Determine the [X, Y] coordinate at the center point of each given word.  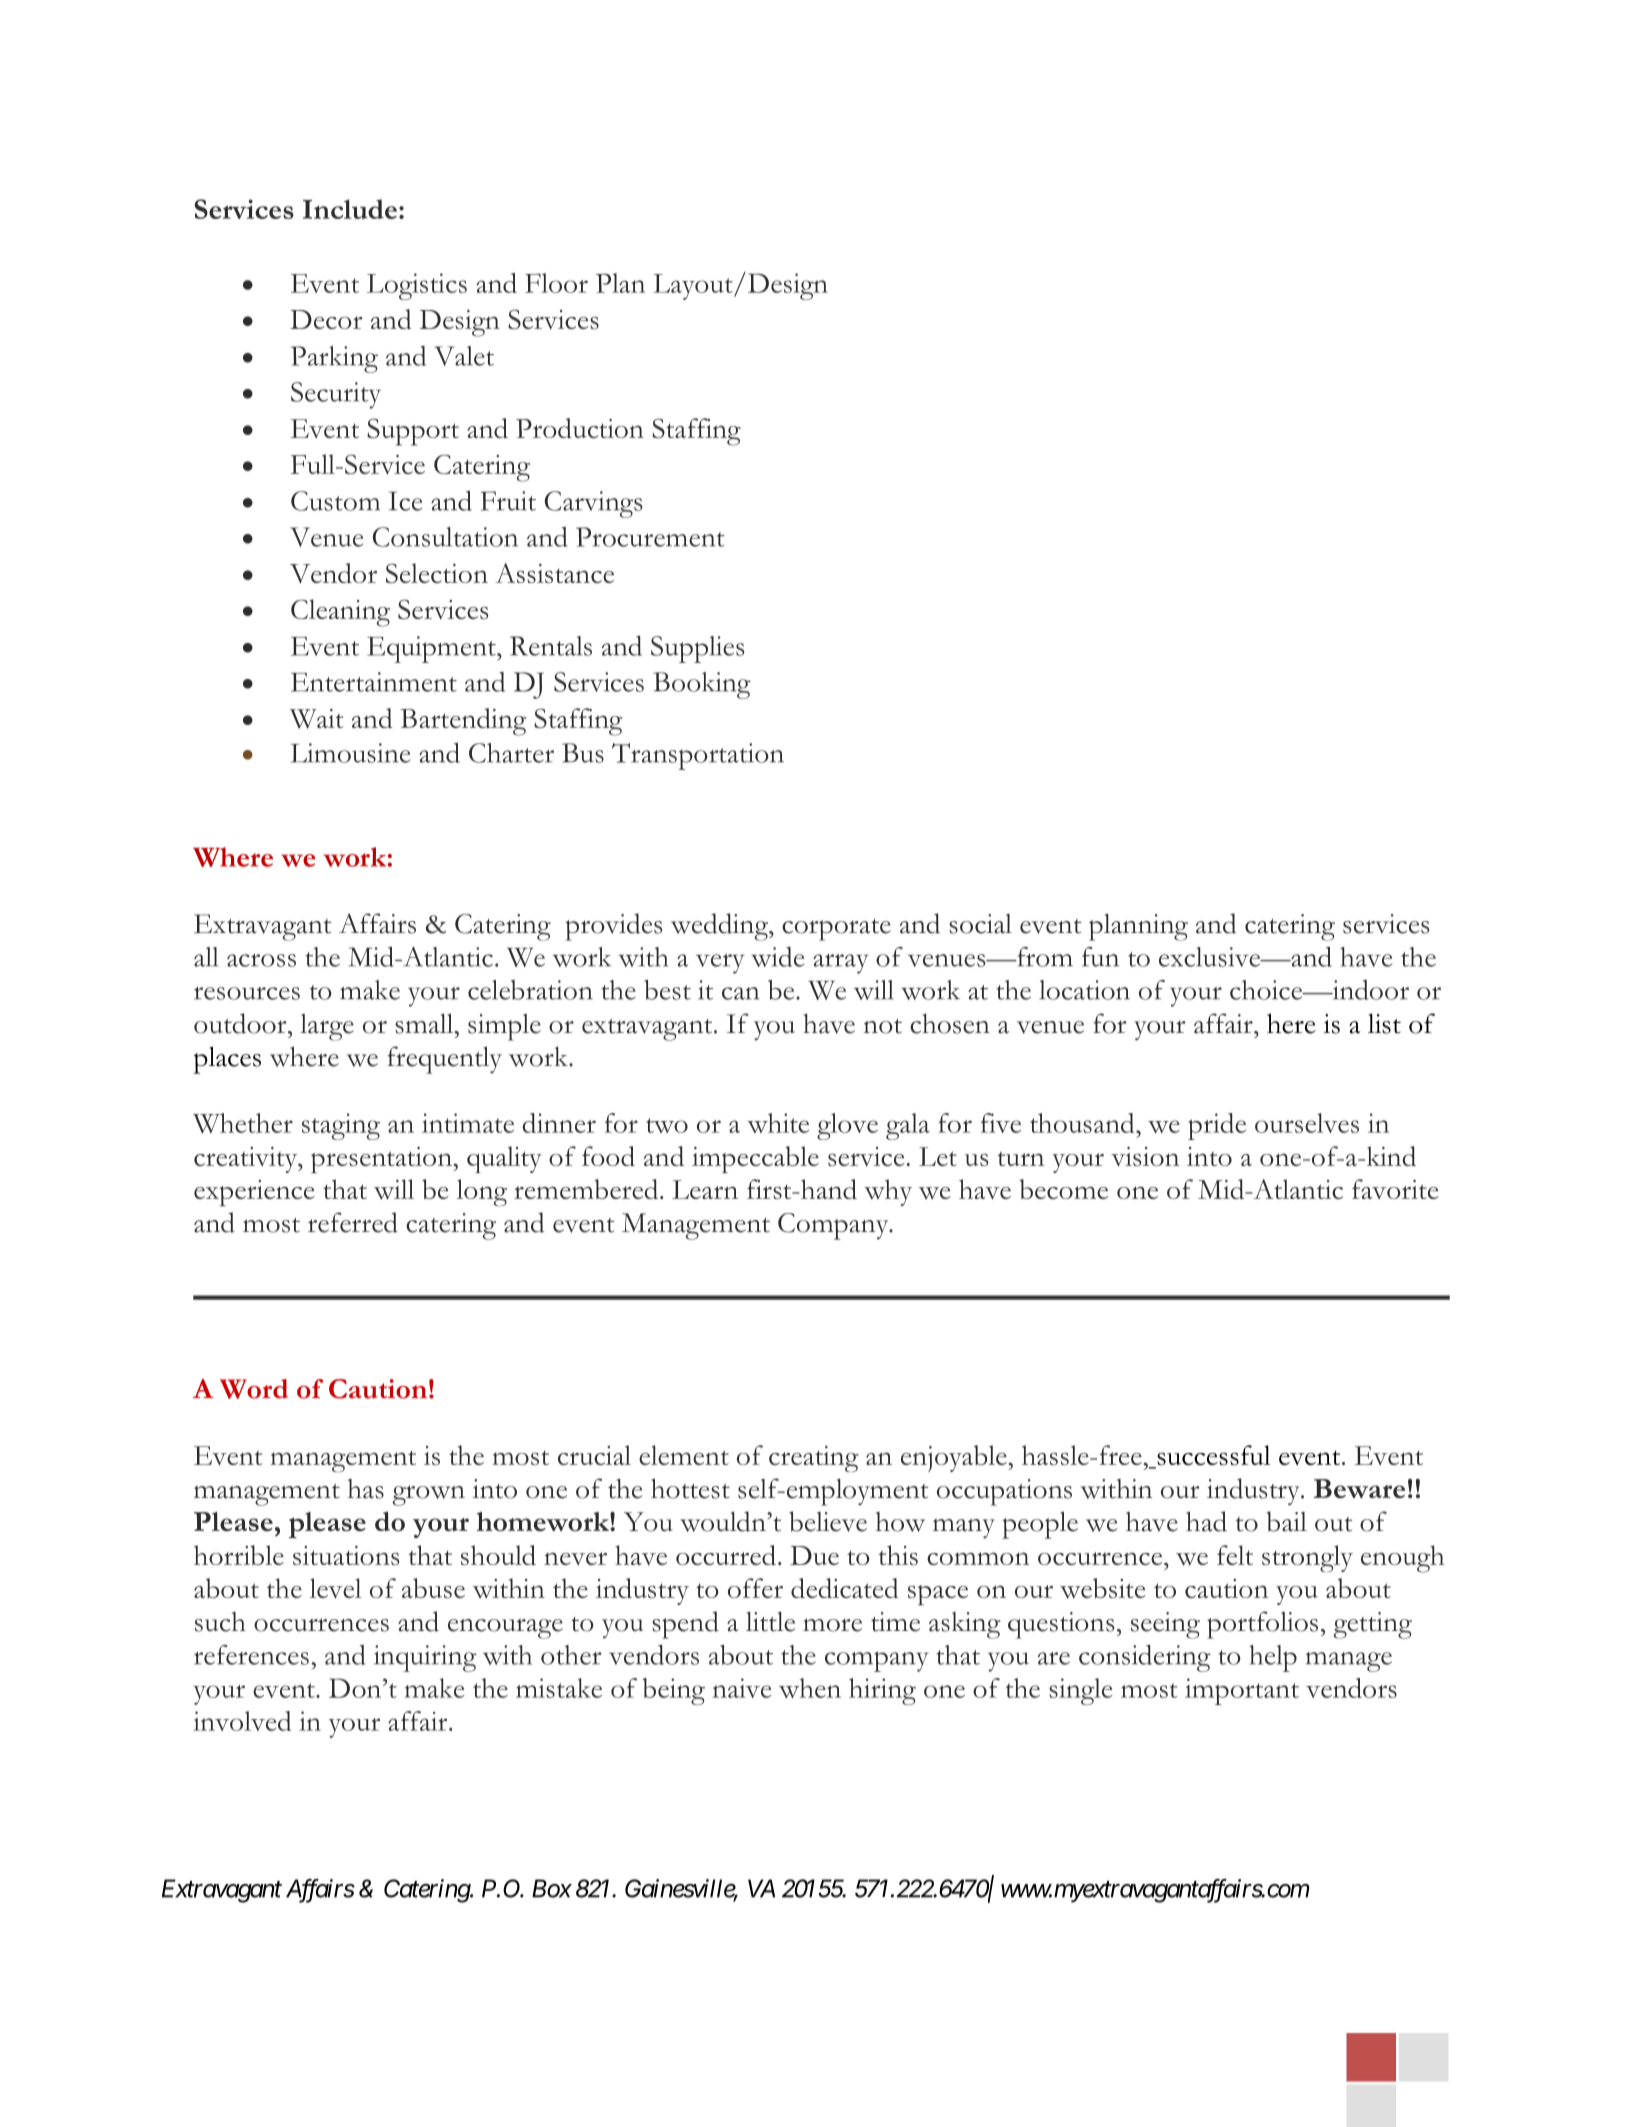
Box [552, 1888]
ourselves [1307, 1123]
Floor [556, 283]
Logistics [417, 286]
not [882, 1026]
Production [580, 428]
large [327, 1027]
